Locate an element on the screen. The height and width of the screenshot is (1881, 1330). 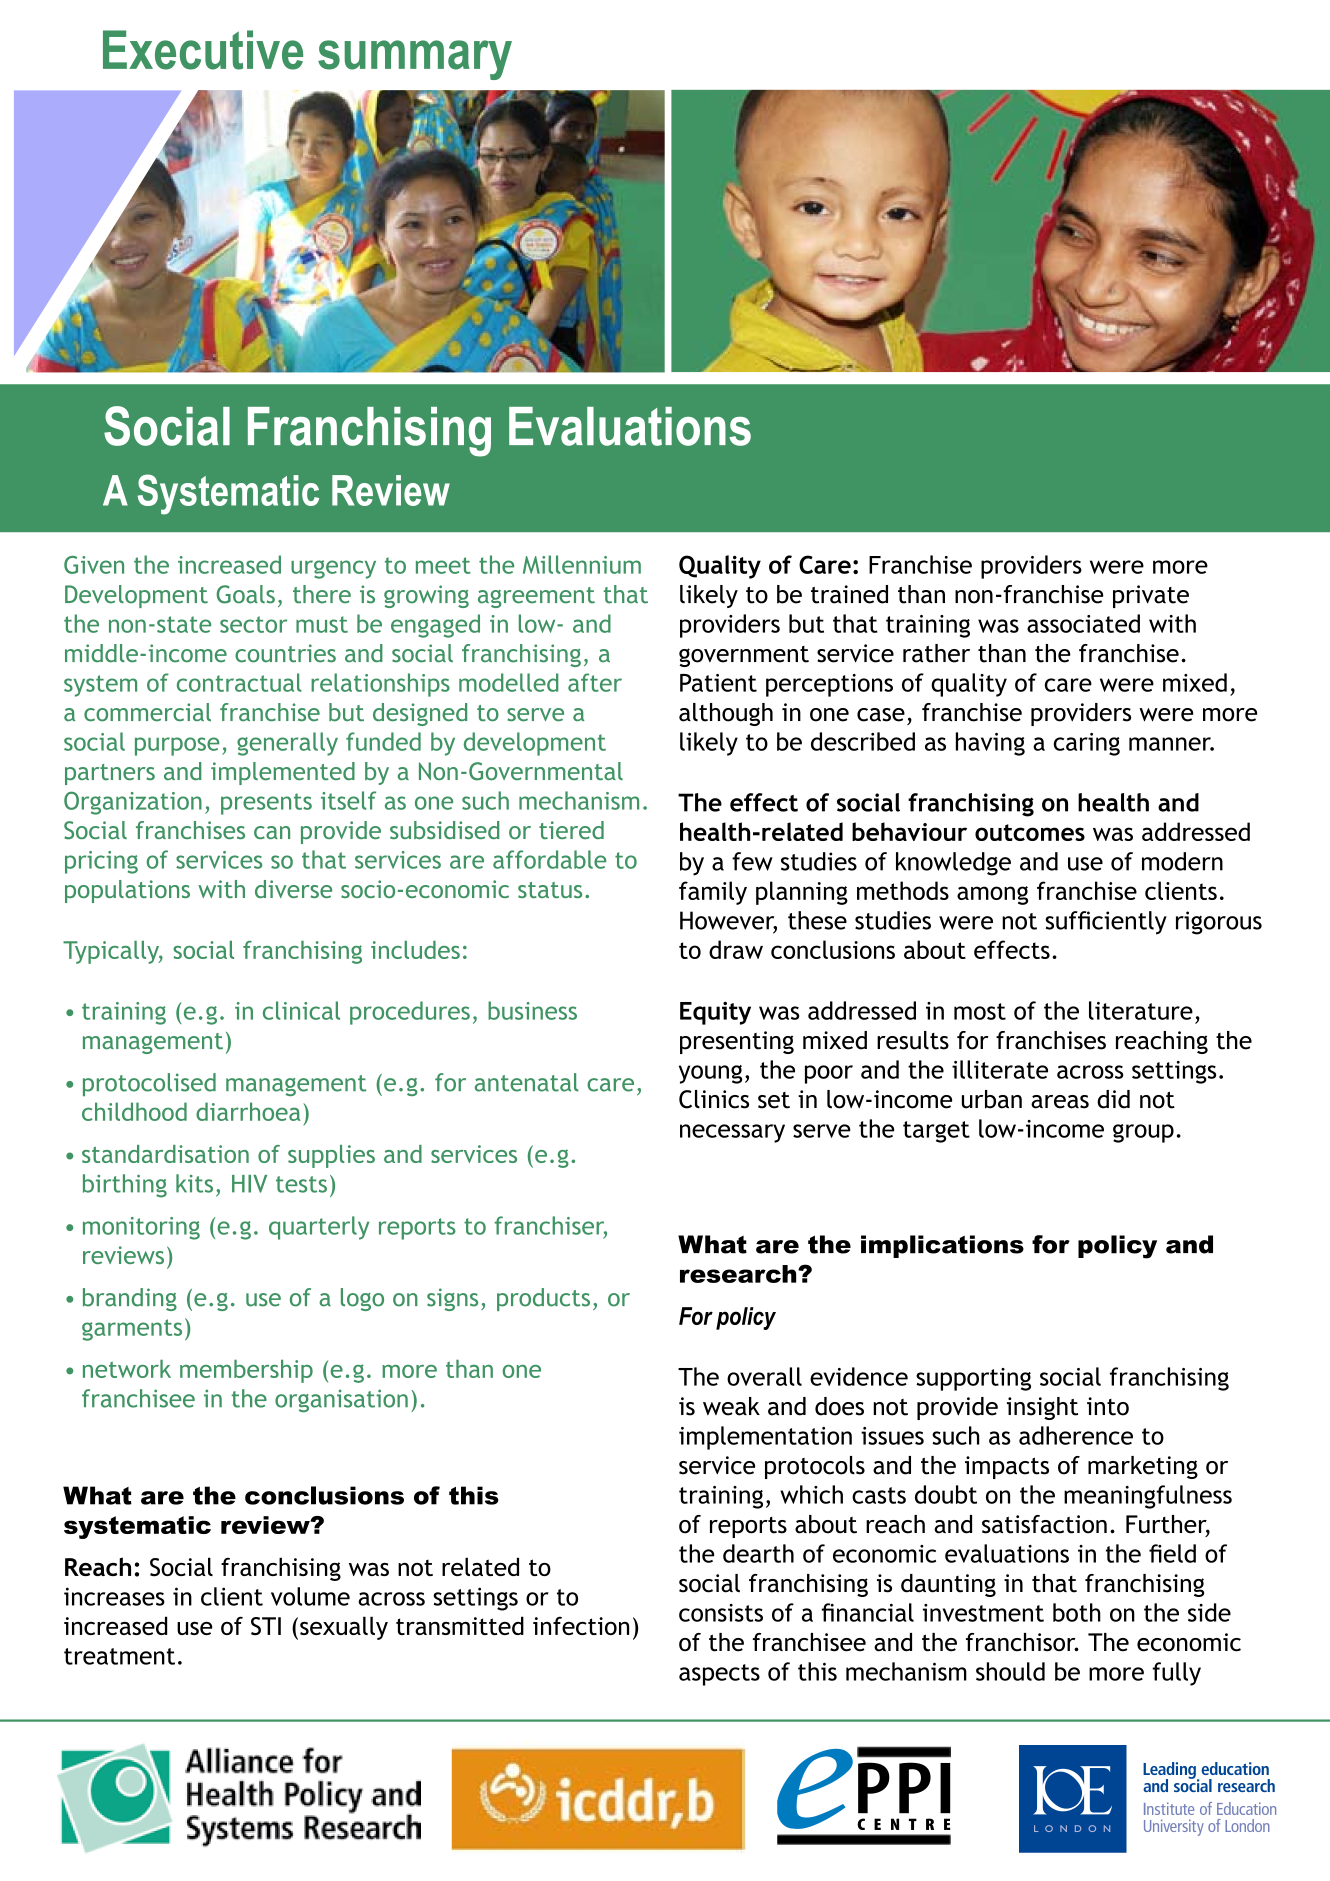
areas is located at coordinates (1060, 1102).
